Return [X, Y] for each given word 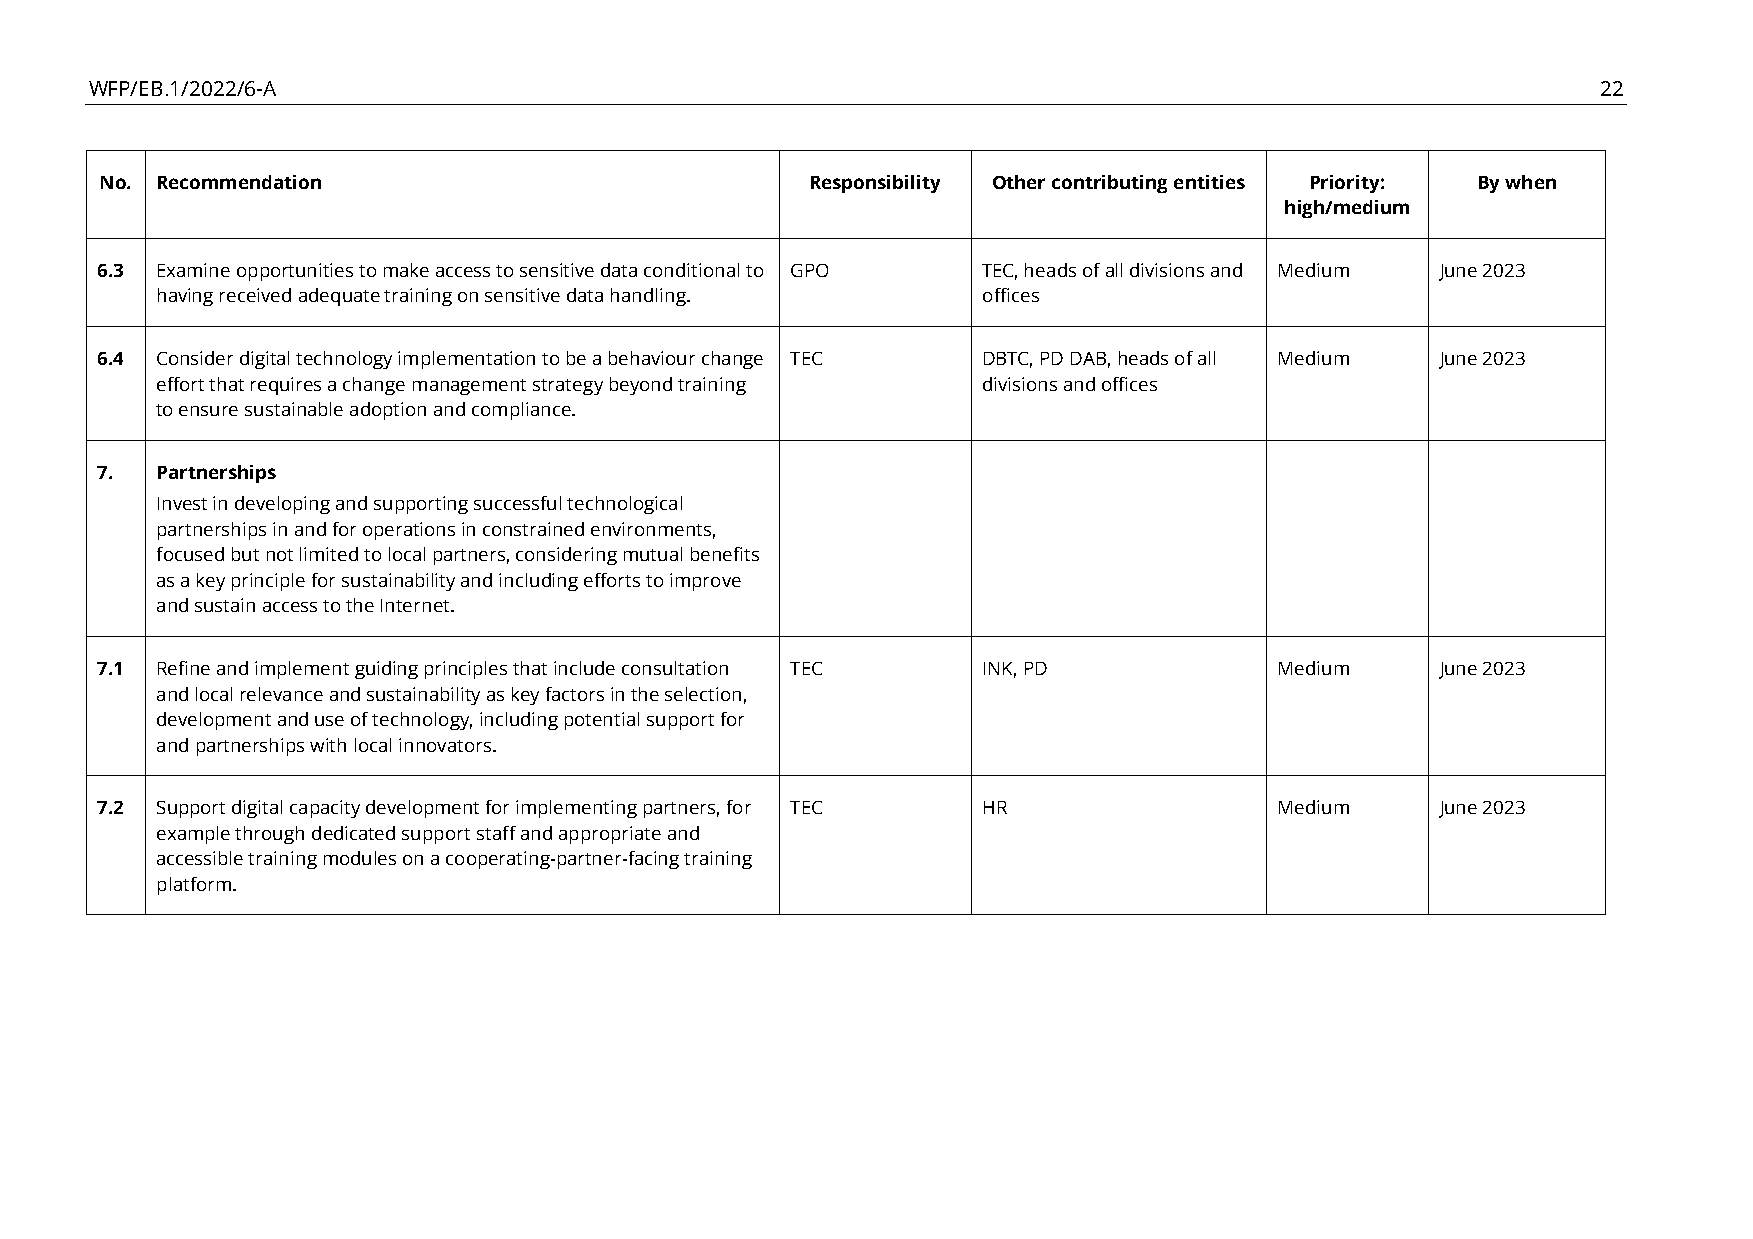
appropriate [610, 835]
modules [360, 858]
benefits [725, 554]
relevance [282, 694]
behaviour [652, 358]
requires [286, 386]
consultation [675, 668]
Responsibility [875, 184]
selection [703, 694]
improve [705, 582]
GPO [809, 270]
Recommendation [239, 182]
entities [1209, 182]
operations [409, 531]
